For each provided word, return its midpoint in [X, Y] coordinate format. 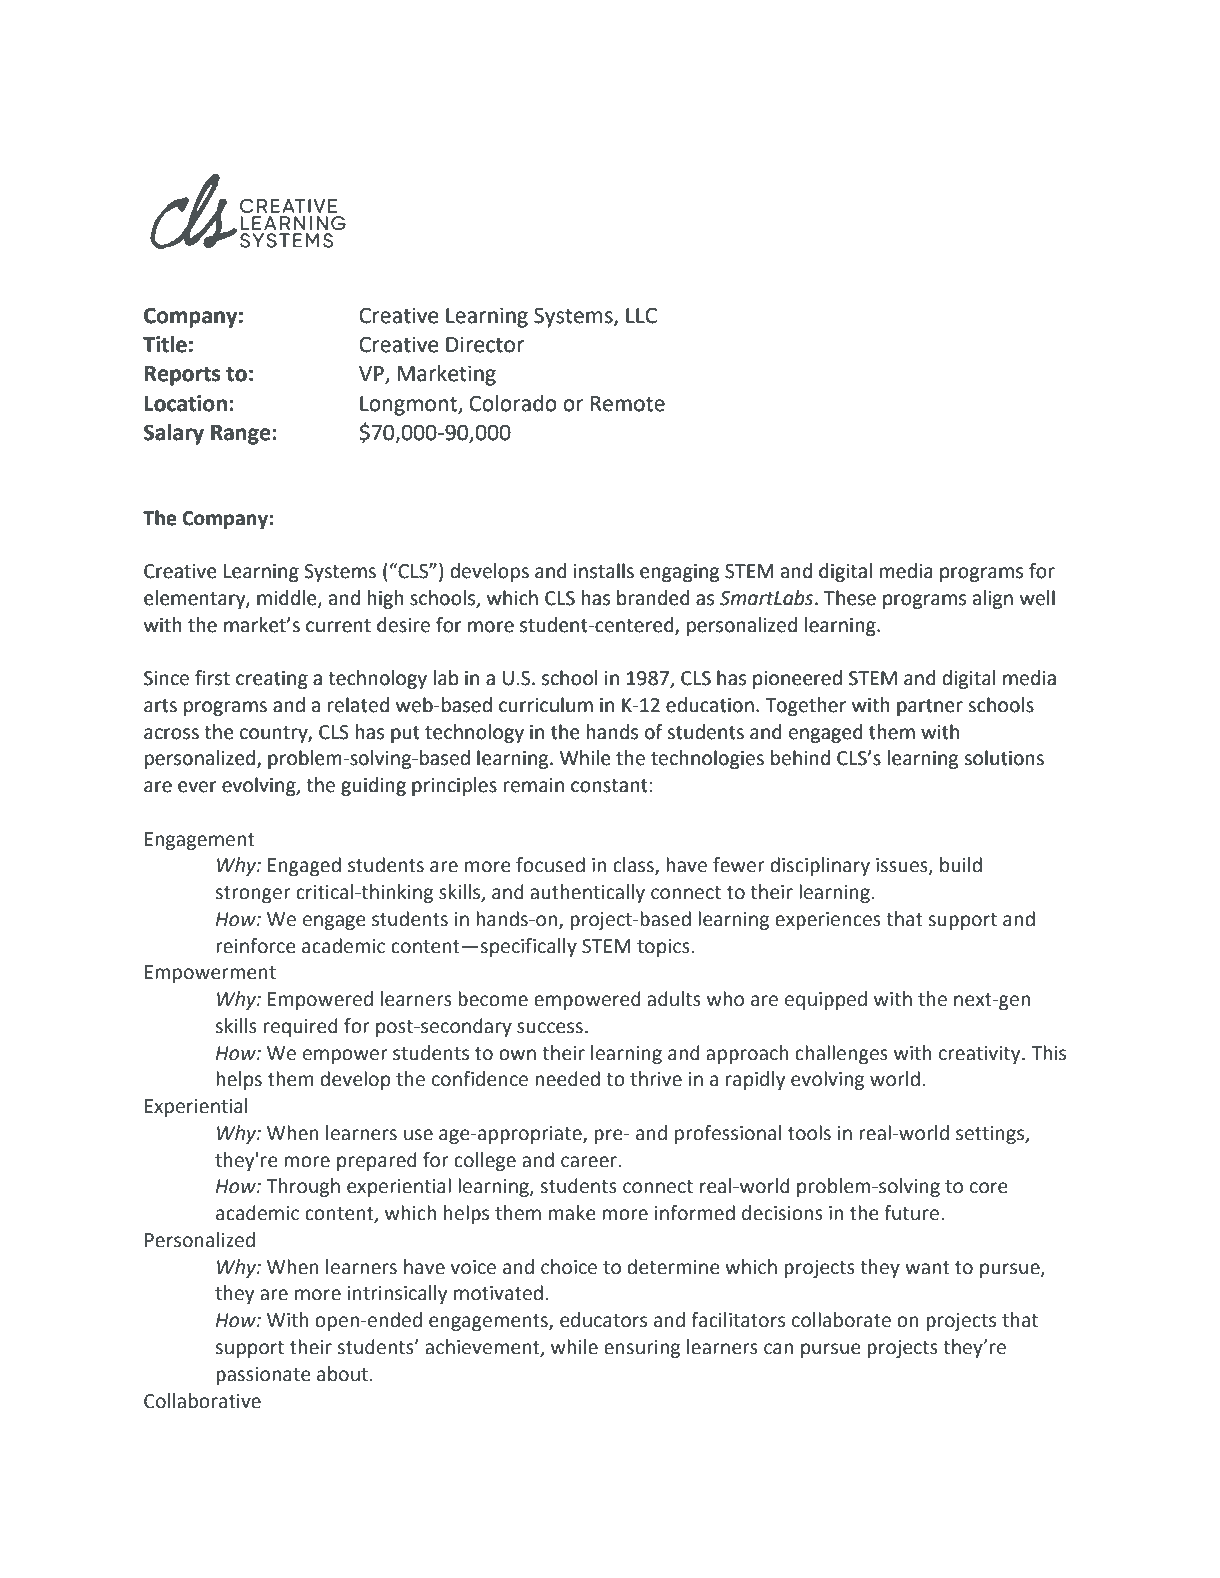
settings [991, 1135]
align [993, 599]
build [961, 865]
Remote [628, 404]
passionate [263, 1376]
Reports [183, 376]
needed [567, 1079]
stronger [253, 894]
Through [303, 1187]
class [634, 866]
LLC [641, 315]
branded [653, 598]
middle [288, 599]
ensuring [642, 1349]
